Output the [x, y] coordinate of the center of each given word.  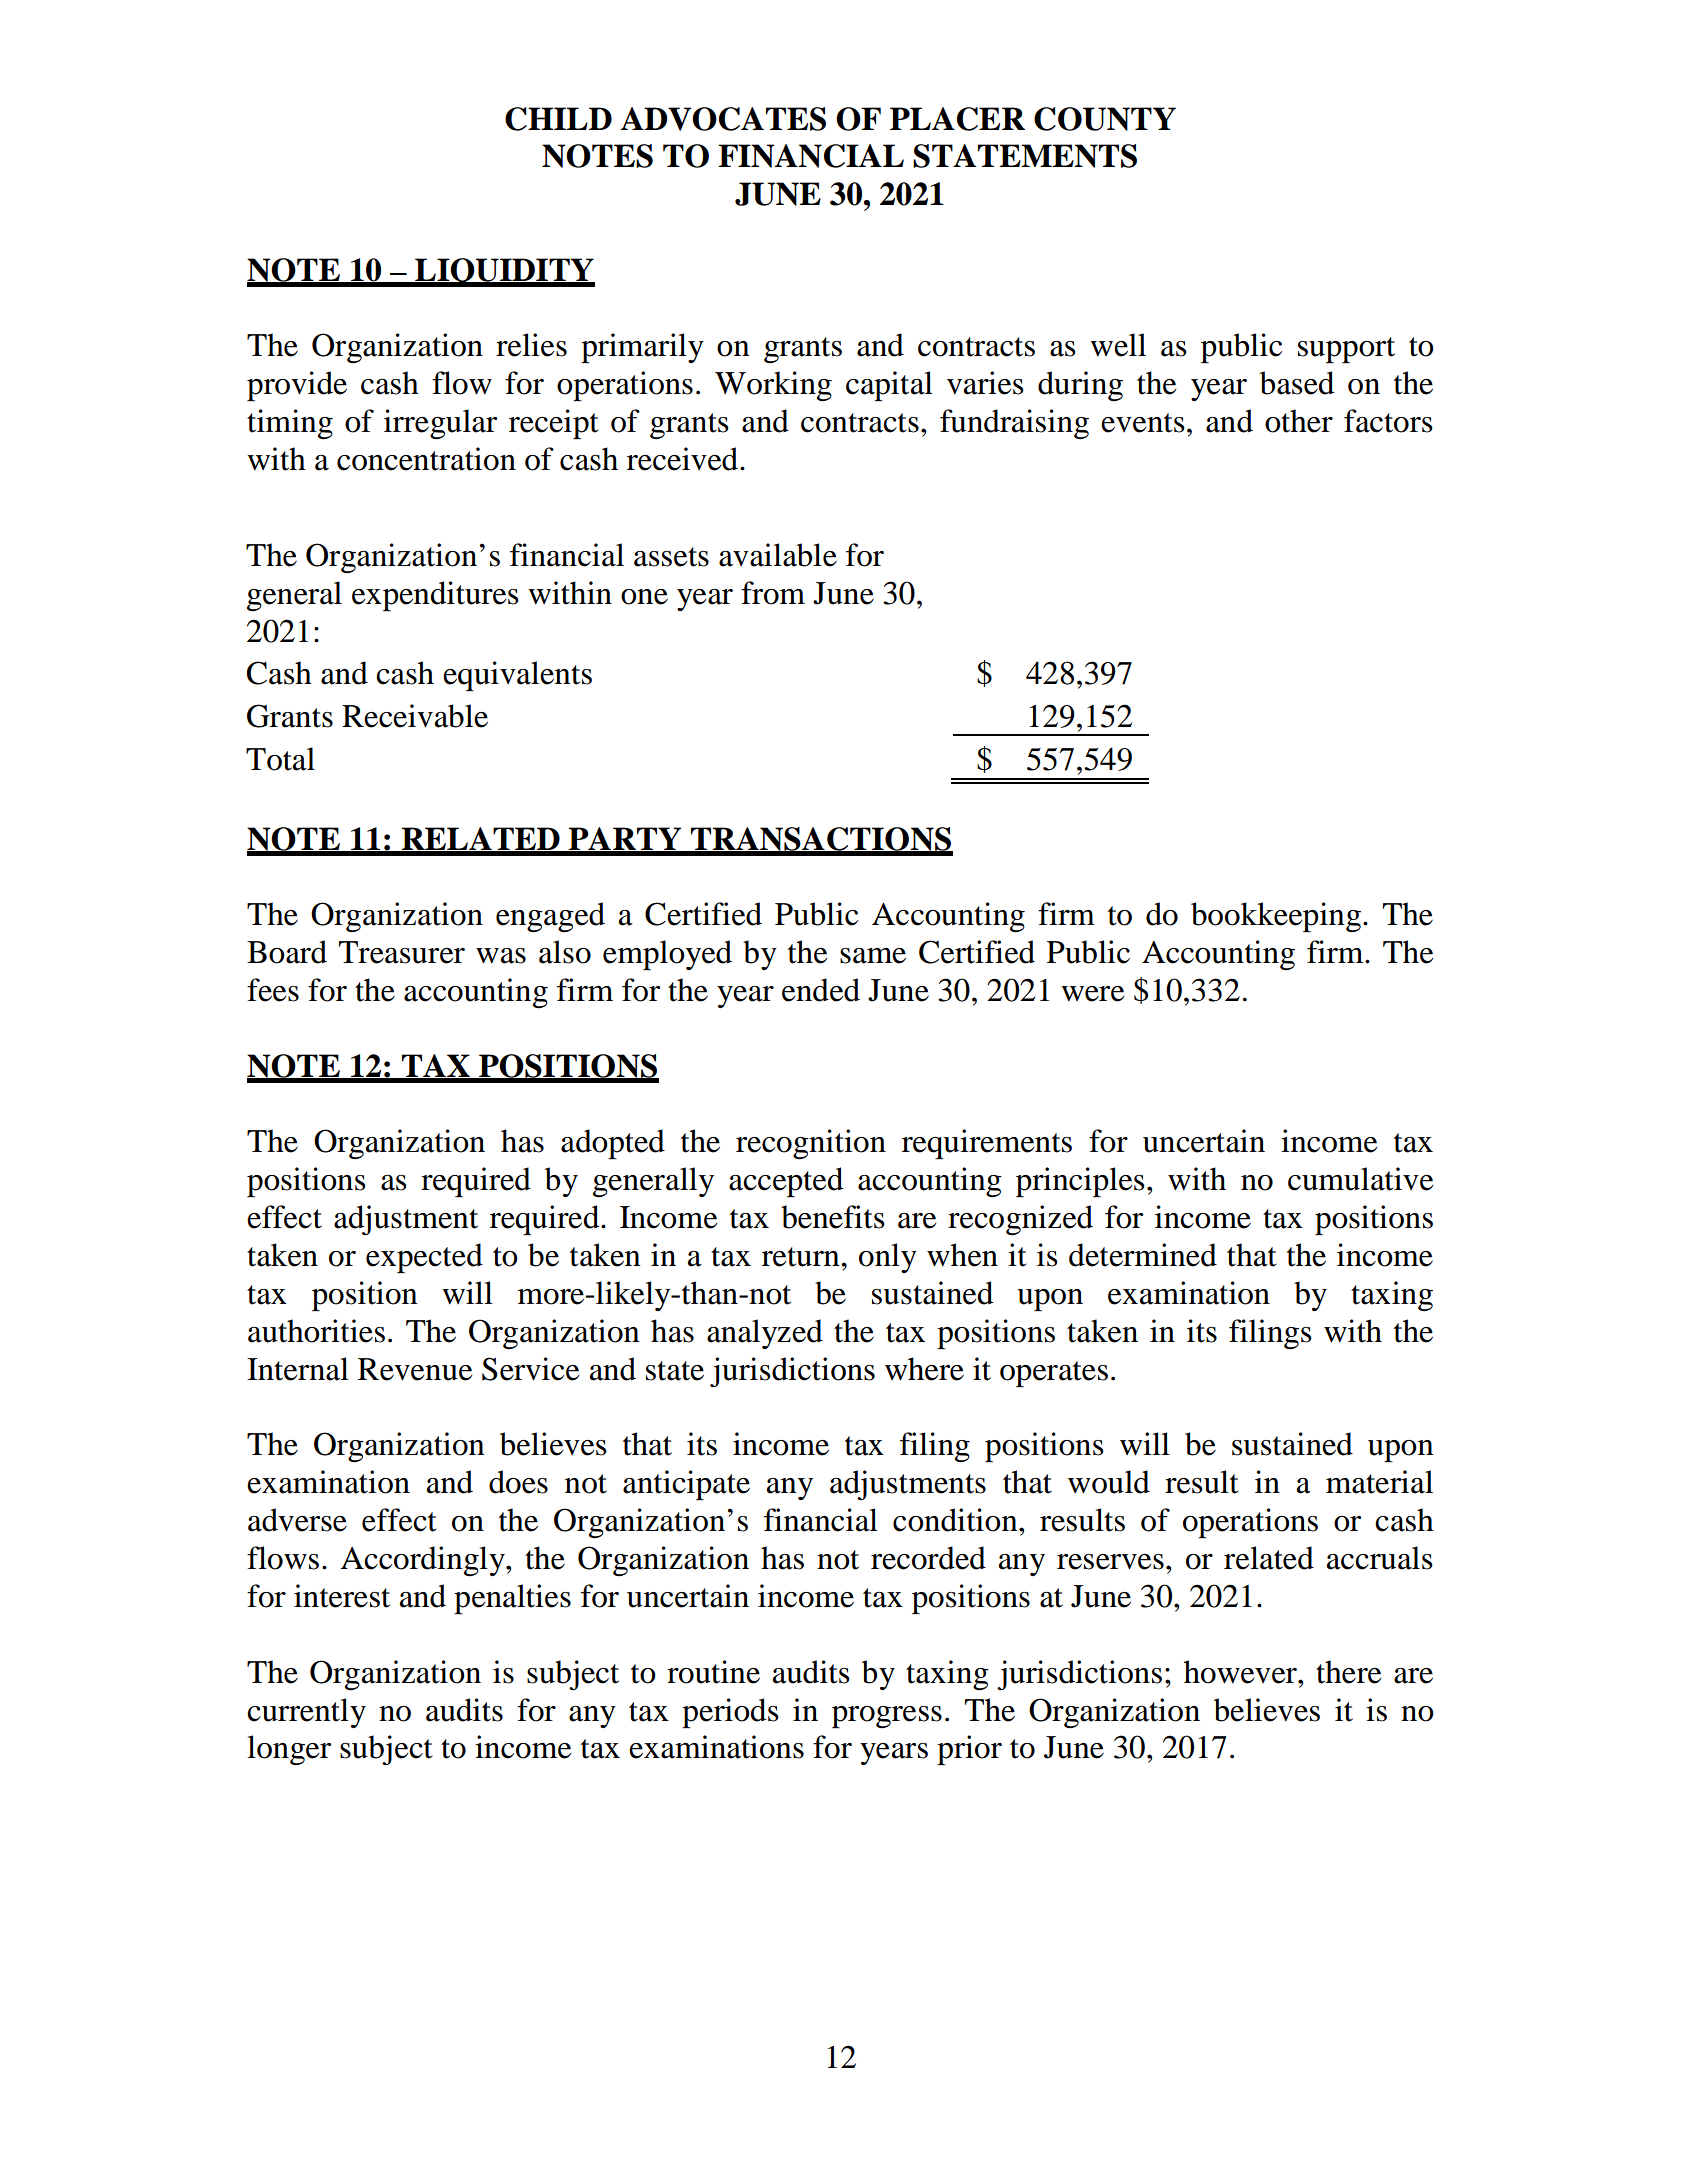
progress [887, 1717]
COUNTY [1105, 119]
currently [306, 1713]
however [1241, 1672]
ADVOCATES [723, 119]
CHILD [558, 119]
